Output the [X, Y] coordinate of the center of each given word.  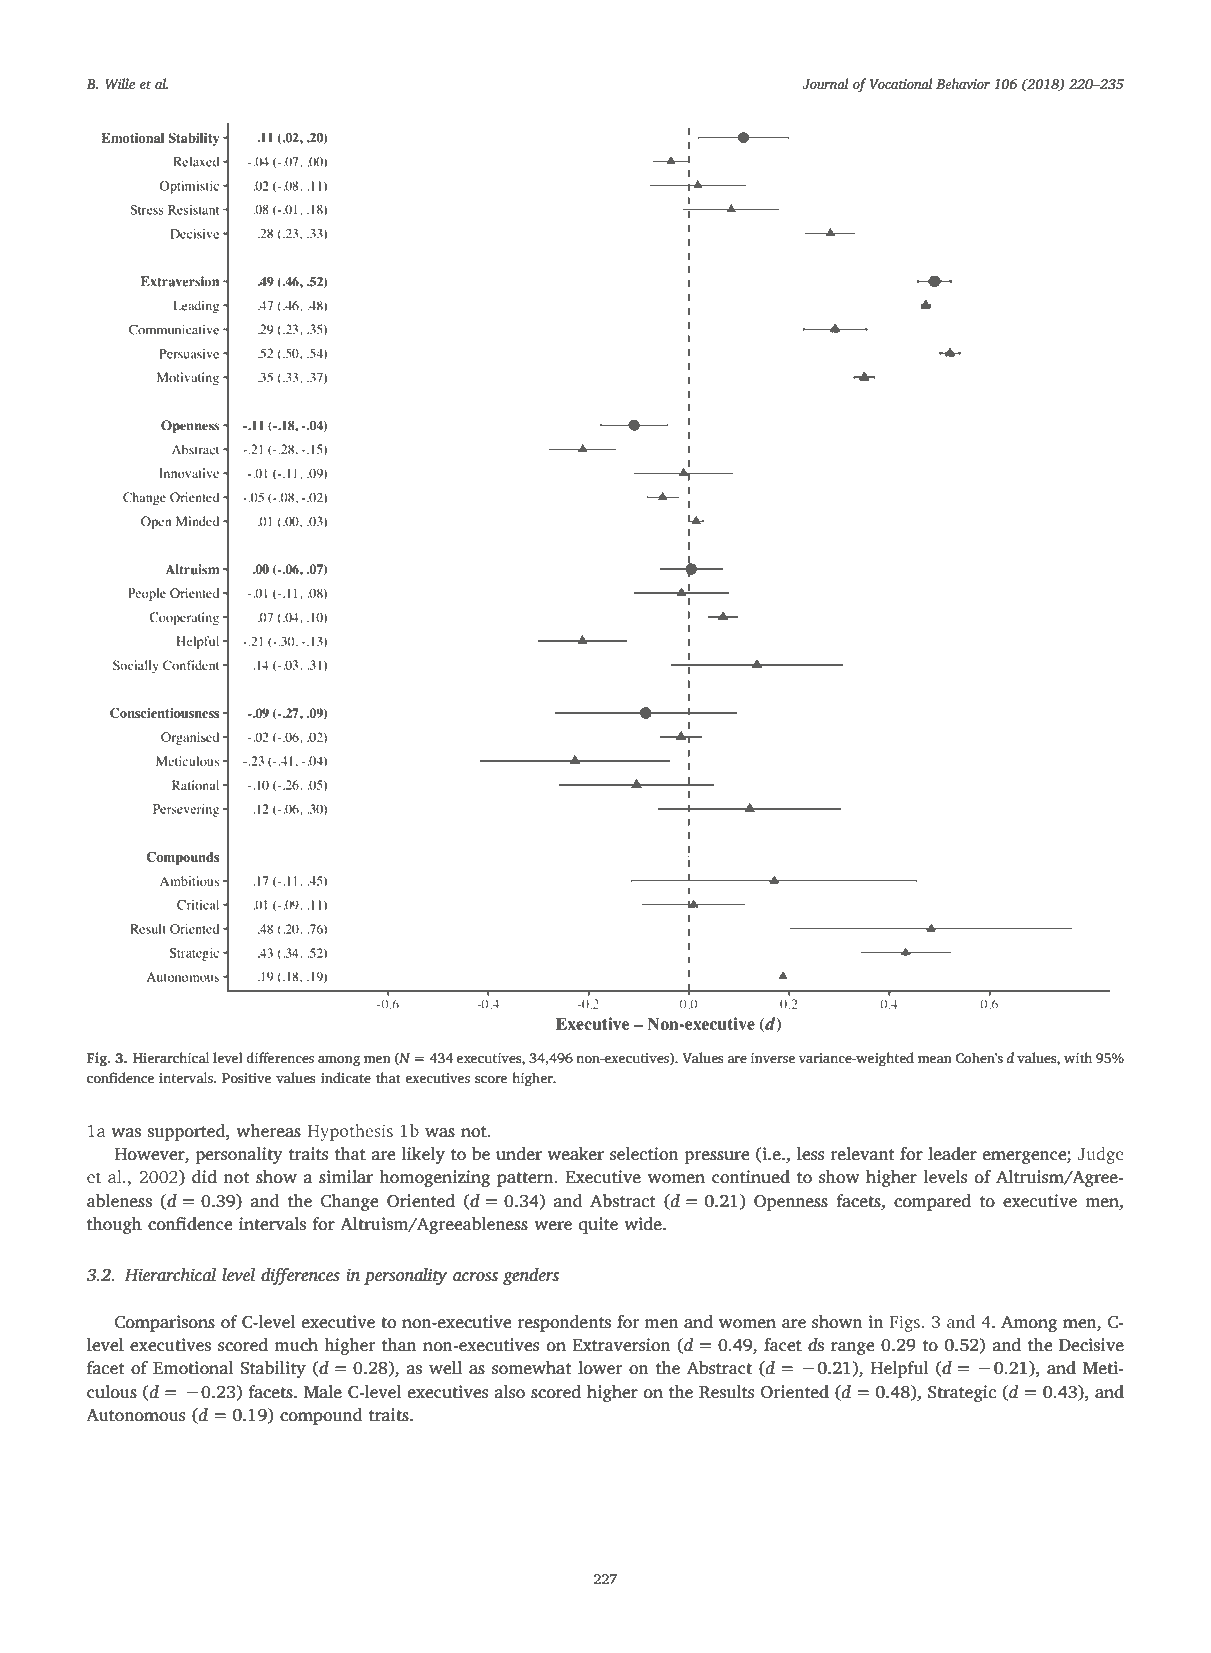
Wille [120, 84]
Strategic [962, 1393]
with [1078, 1057]
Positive [247, 1078]
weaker [575, 1153]
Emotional [193, 1368]
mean [935, 1059]
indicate [346, 1077]
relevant [862, 1153]
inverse [773, 1058]
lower [600, 1368]
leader [952, 1153]
